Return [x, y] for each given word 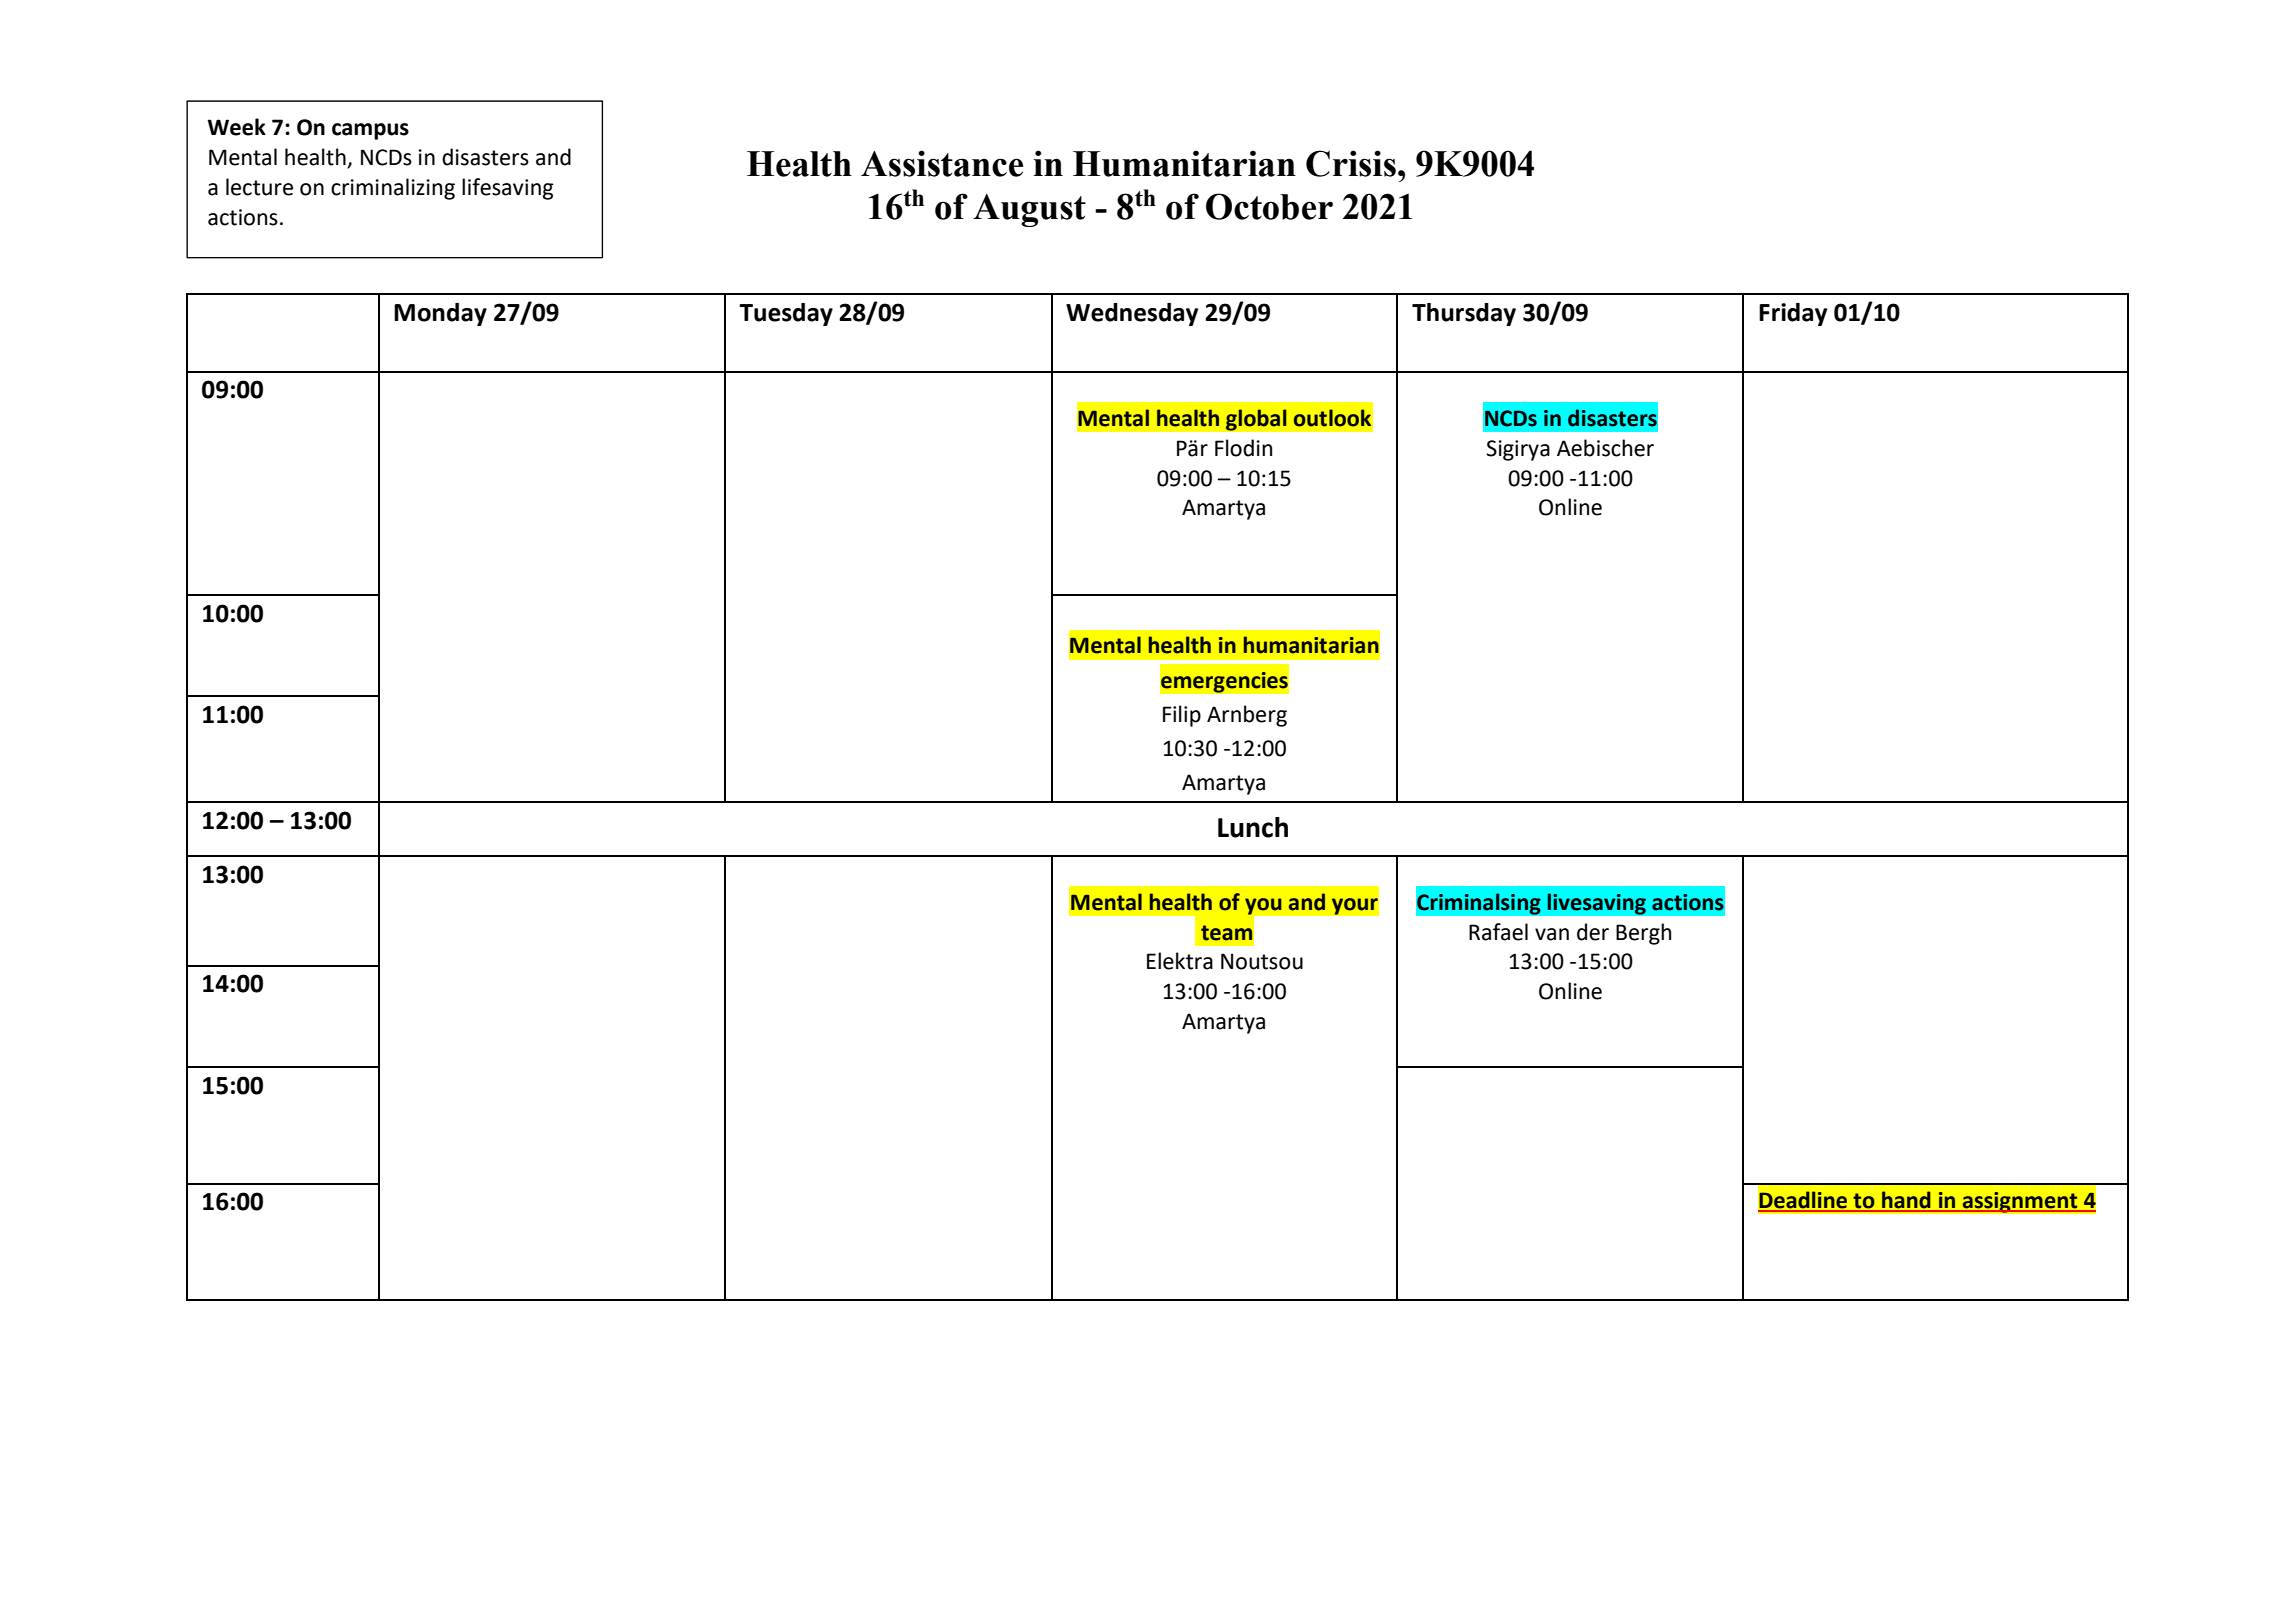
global [1256, 420]
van [1552, 934]
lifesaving [508, 189]
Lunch [1253, 827]
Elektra [1180, 961]
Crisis [1351, 163]
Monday [440, 314]
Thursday [1464, 314]
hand [1906, 1200]
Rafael [1498, 932]
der [1593, 932]
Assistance [942, 163]
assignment [2020, 1202]
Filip [1182, 716]
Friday [1793, 314]
